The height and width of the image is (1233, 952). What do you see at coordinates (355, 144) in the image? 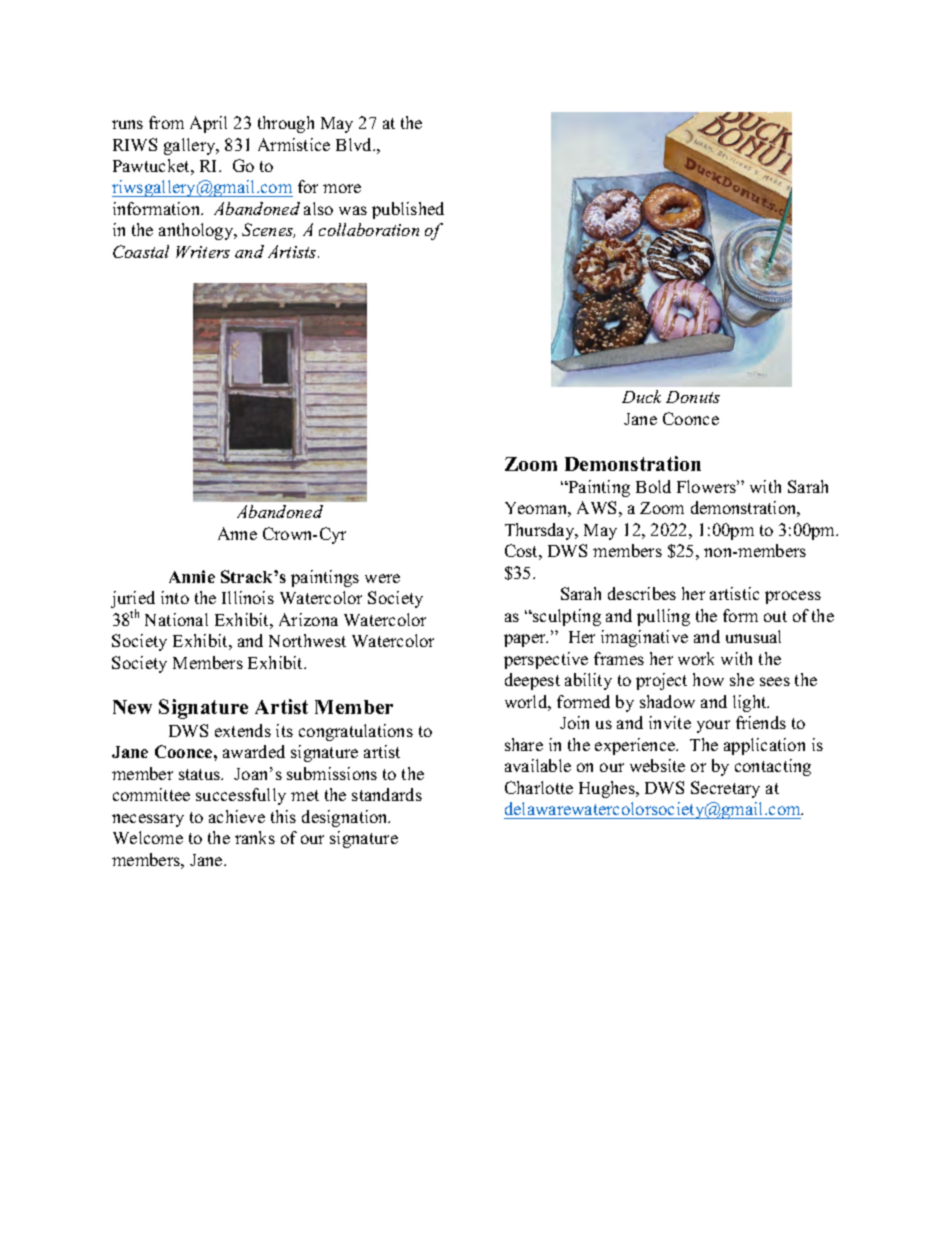
I see `Blvd` at bounding box center [355, 144].
